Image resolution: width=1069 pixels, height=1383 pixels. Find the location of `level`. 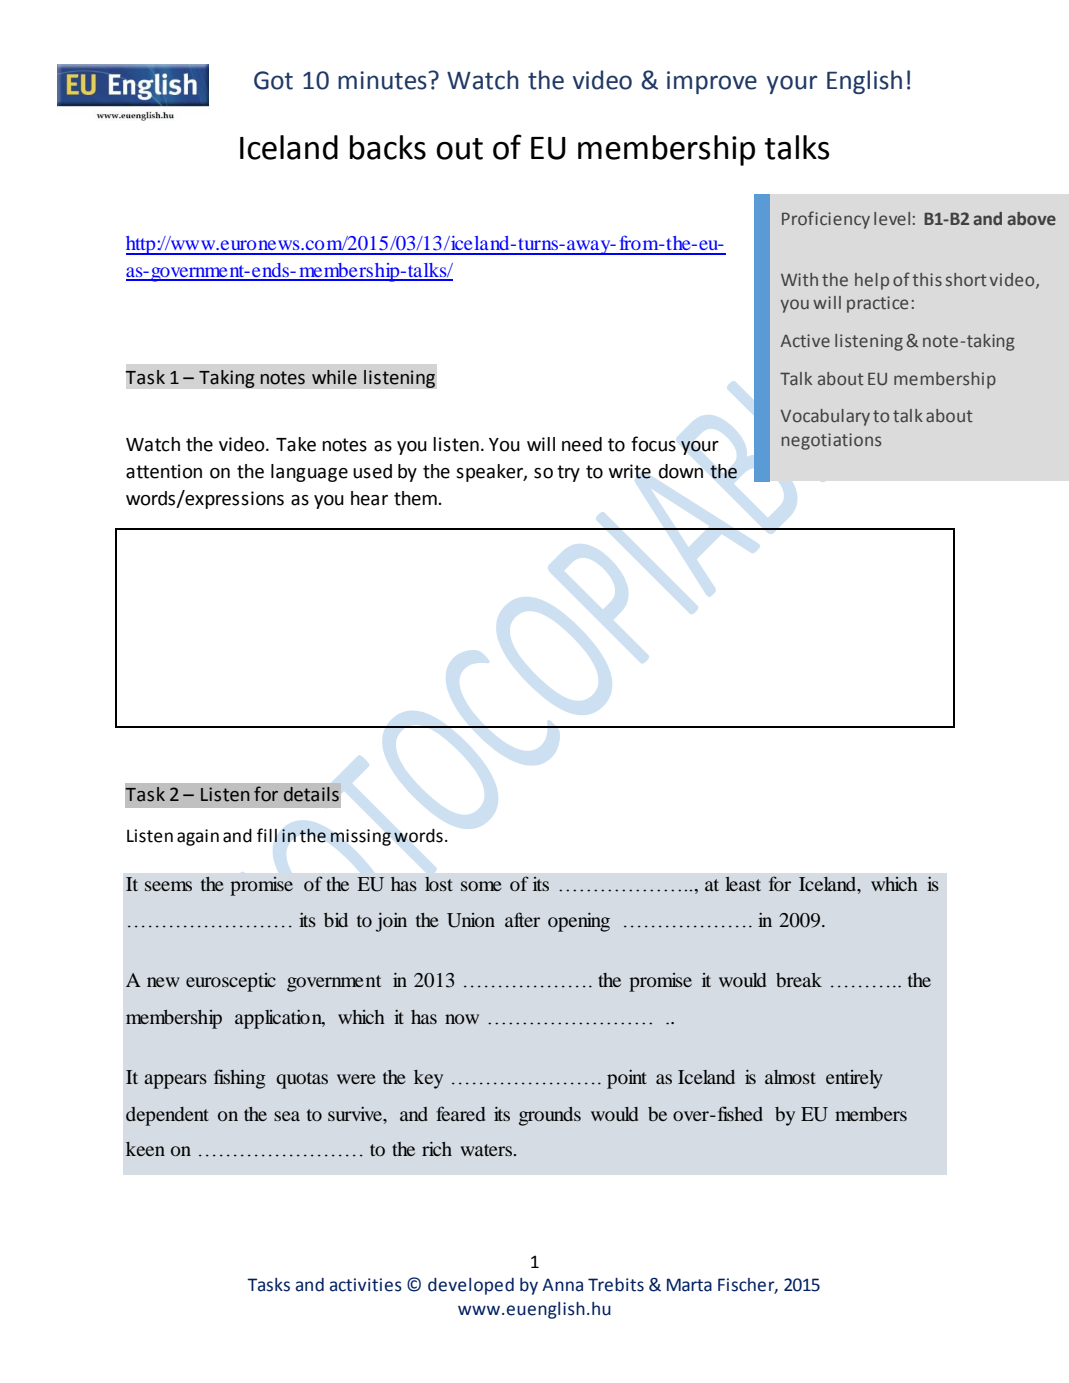

level is located at coordinates (892, 219).
